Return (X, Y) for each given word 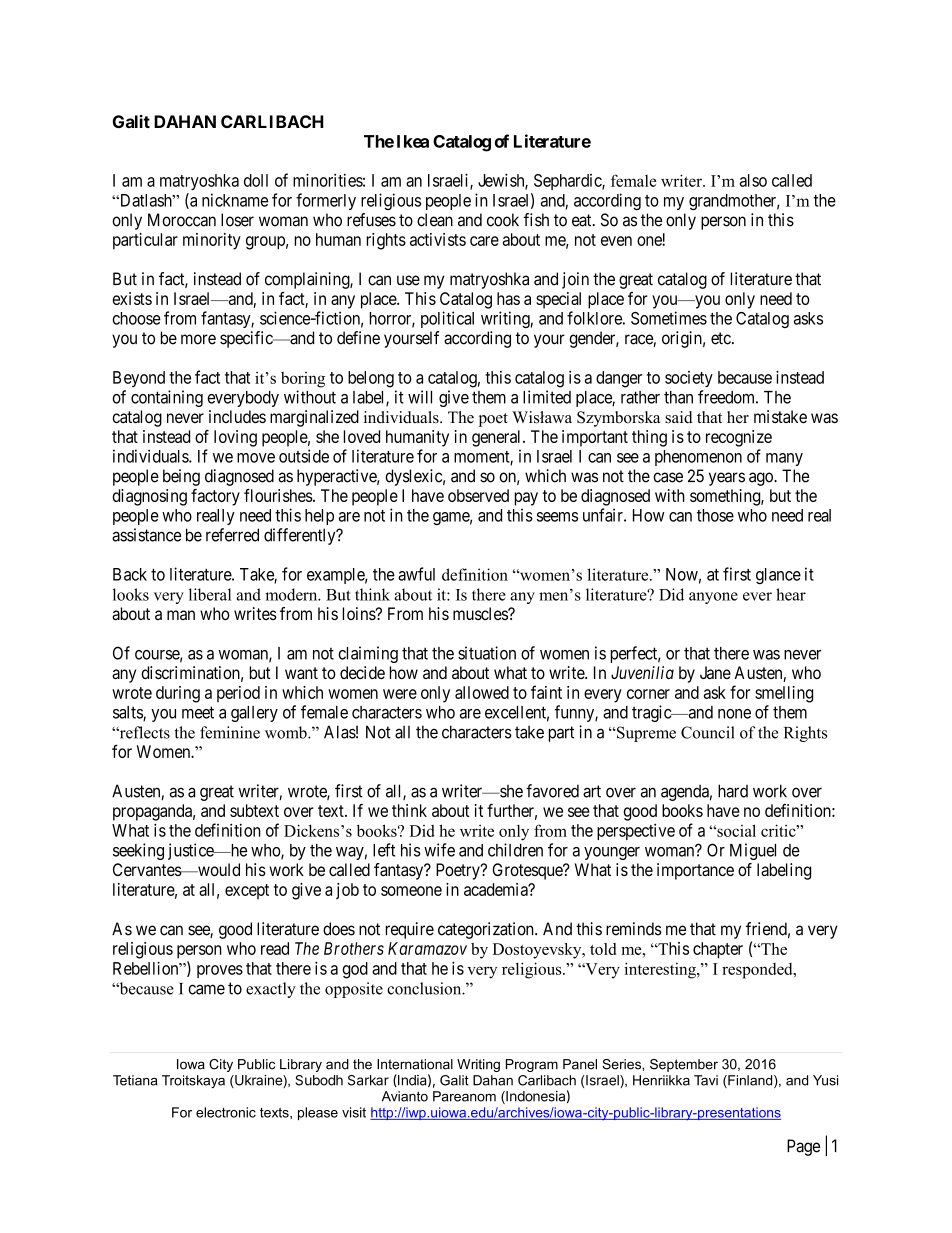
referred (232, 535)
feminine (230, 732)
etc (722, 338)
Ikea (413, 141)
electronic (226, 1112)
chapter (718, 950)
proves (220, 971)
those (715, 515)
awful (416, 574)
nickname (235, 200)
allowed (482, 692)
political (447, 319)
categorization (487, 930)
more (198, 339)
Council (708, 732)
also (753, 180)
